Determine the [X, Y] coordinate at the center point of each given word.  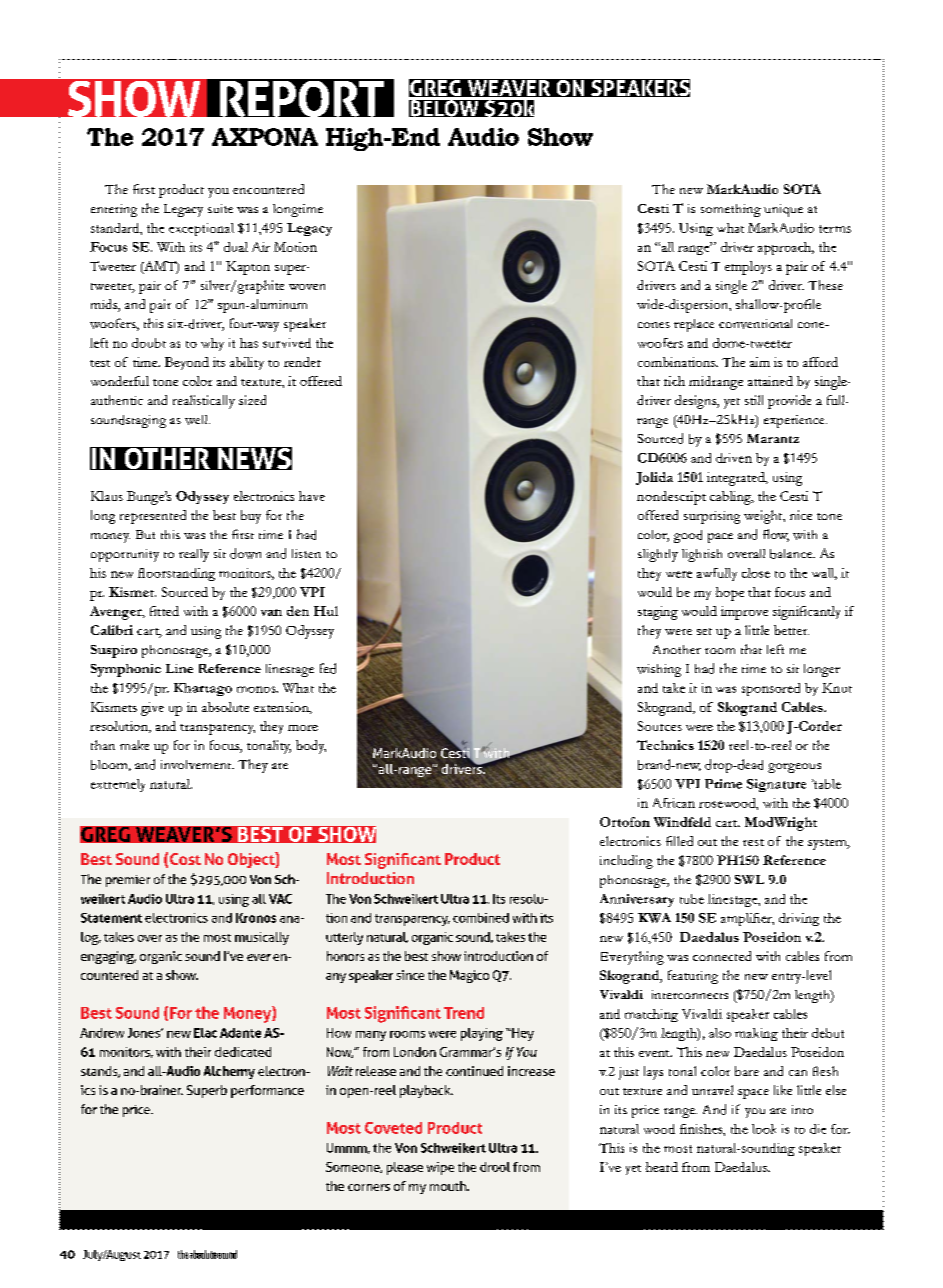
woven [307, 287]
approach [786, 248]
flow [776, 535]
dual [236, 247]
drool [495, 1167]
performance [267, 1091]
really [194, 555]
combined [481, 918]
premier [128, 881]
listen [306, 553]
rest [753, 842]
